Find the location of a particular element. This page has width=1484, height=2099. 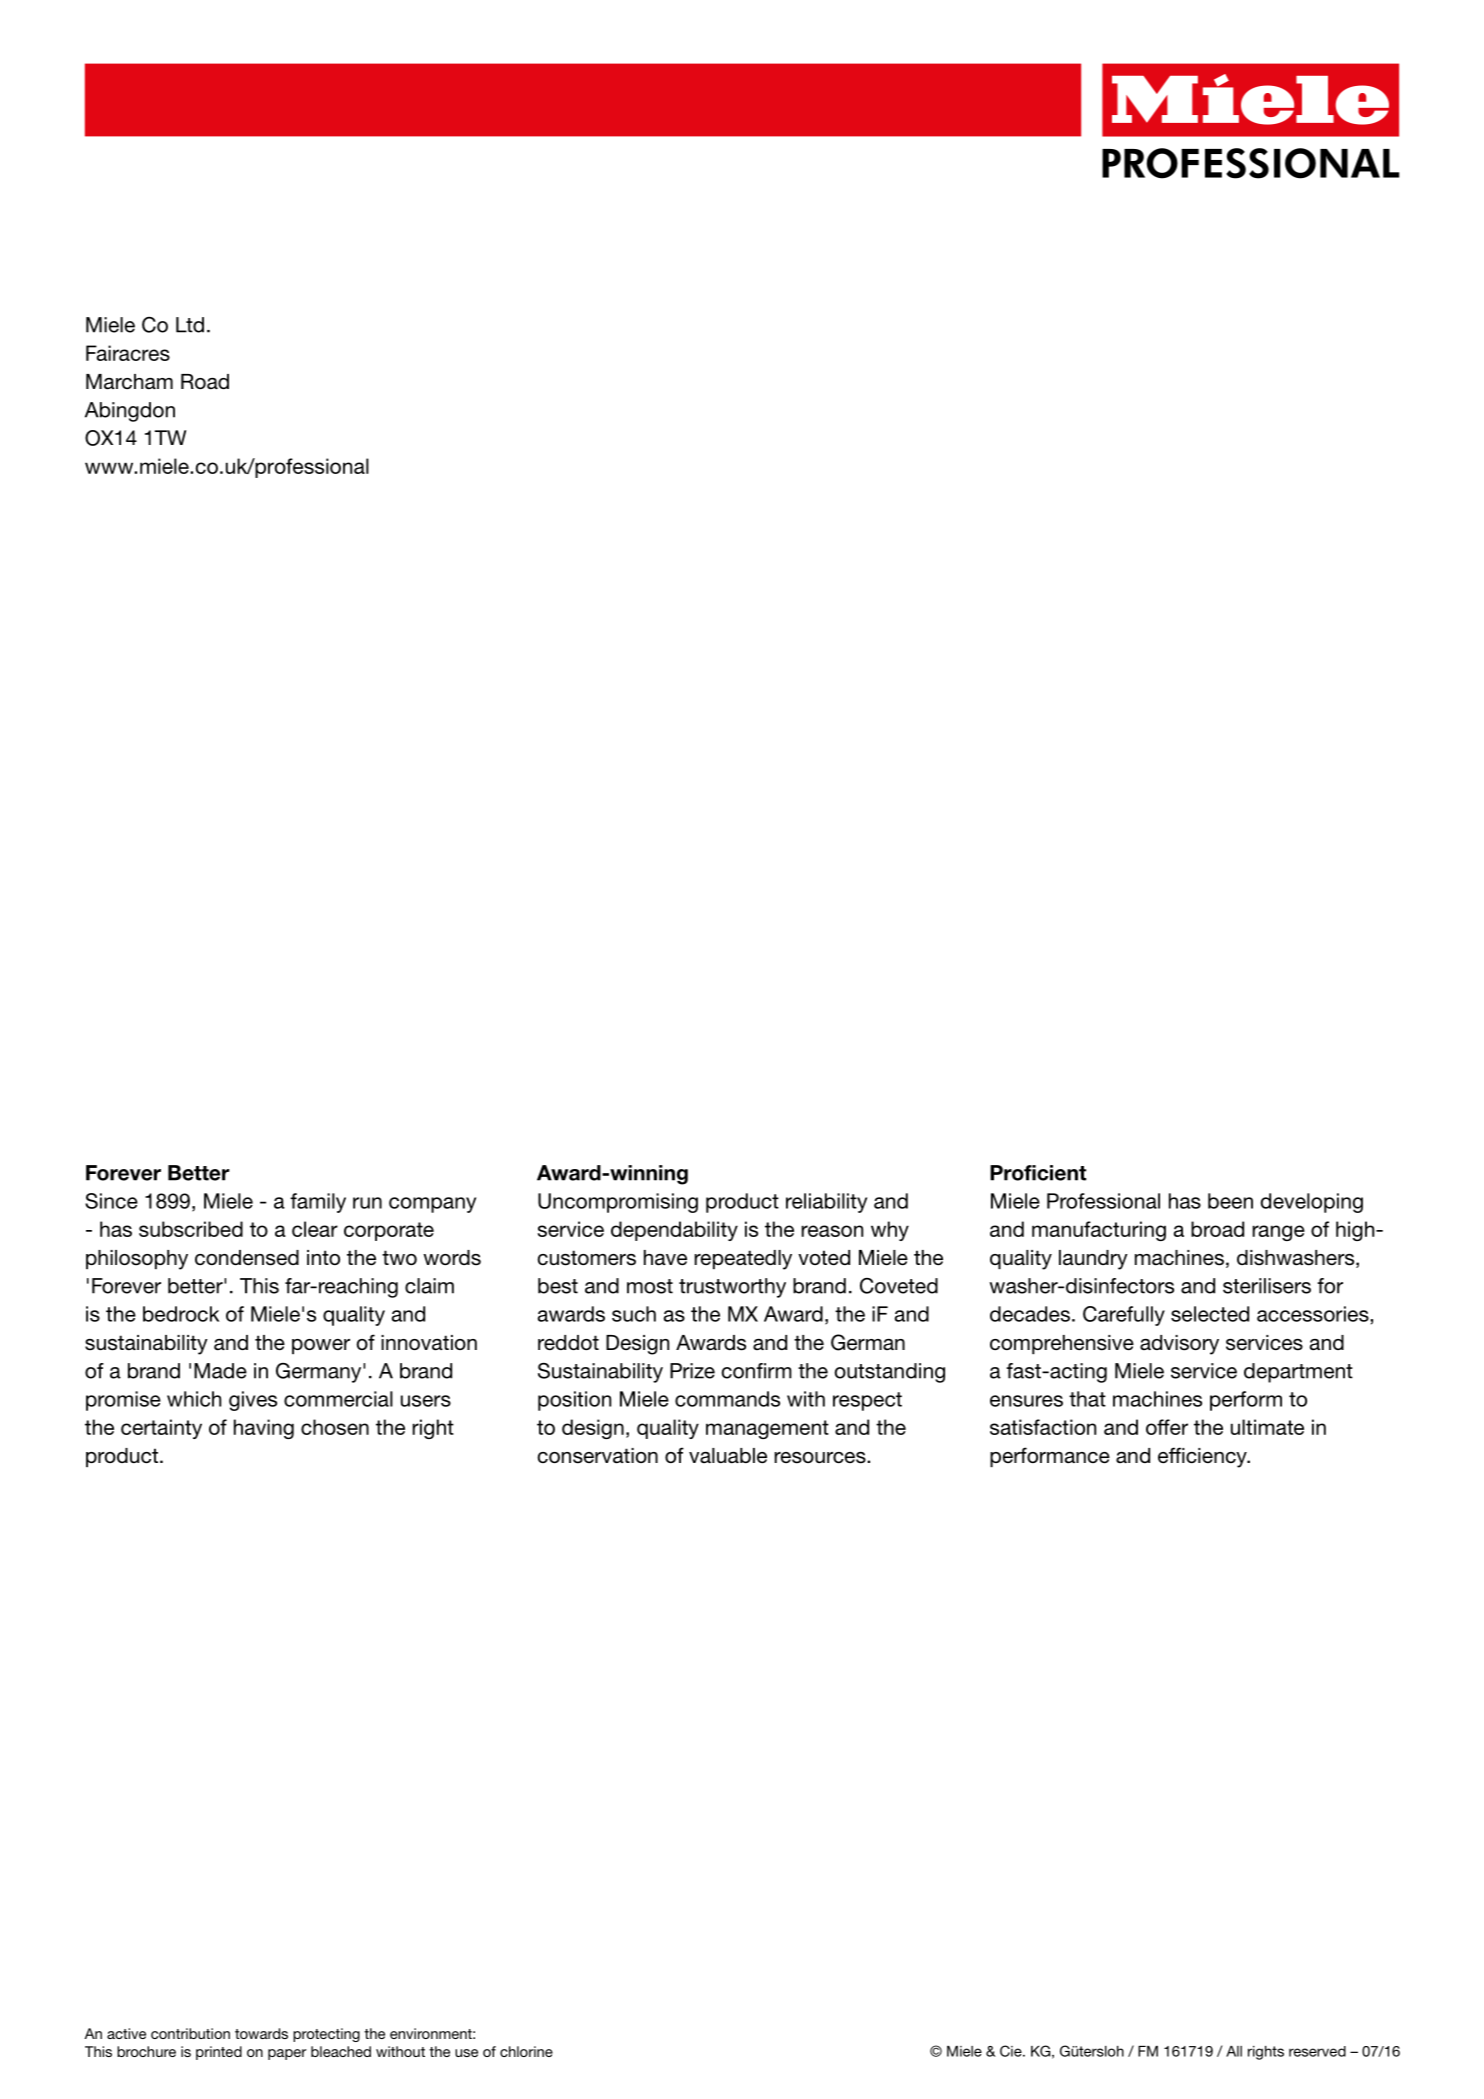

Proficient is located at coordinates (1038, 1173).
